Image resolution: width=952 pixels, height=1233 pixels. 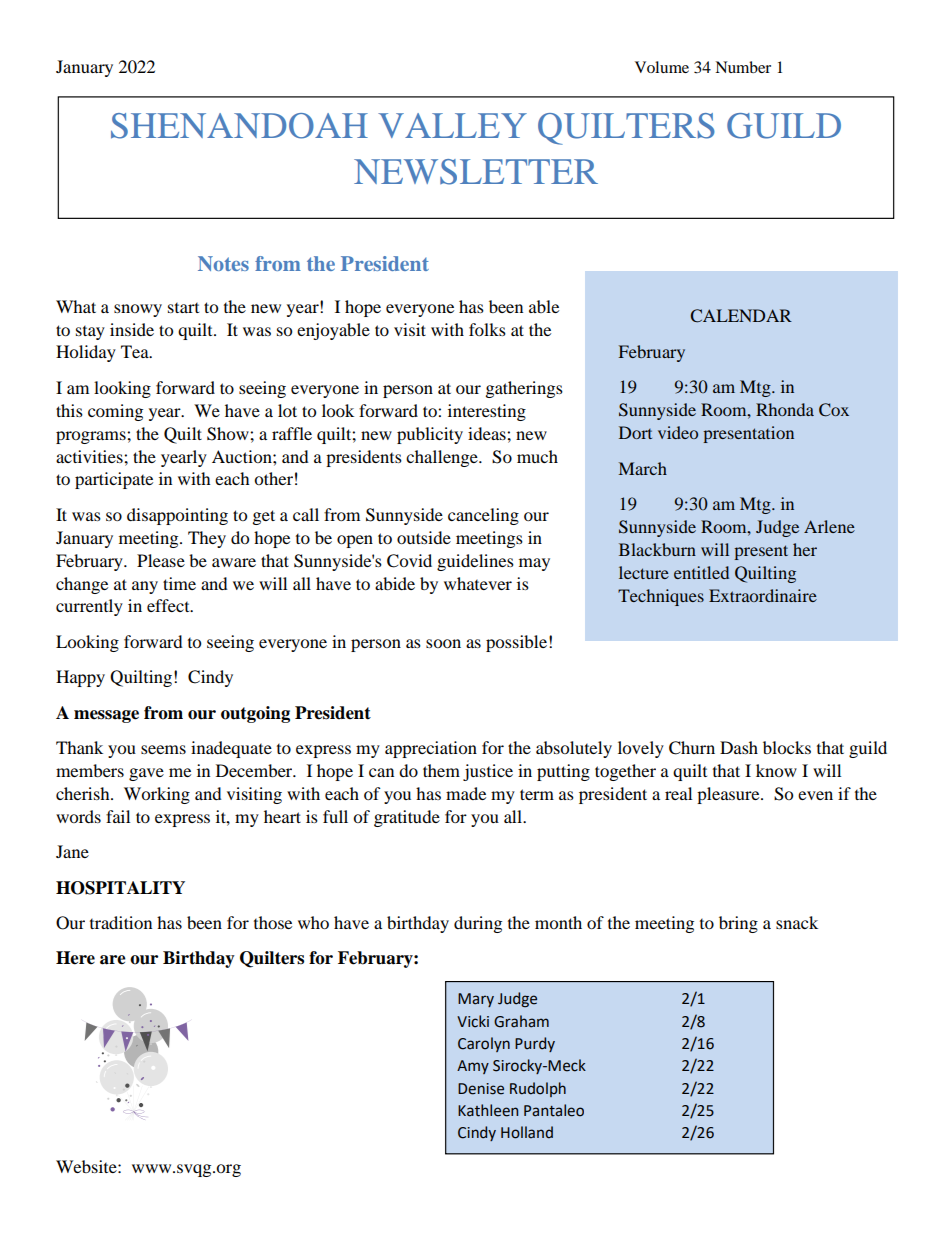 I want to click on effect, so click(x=169, y=605).
